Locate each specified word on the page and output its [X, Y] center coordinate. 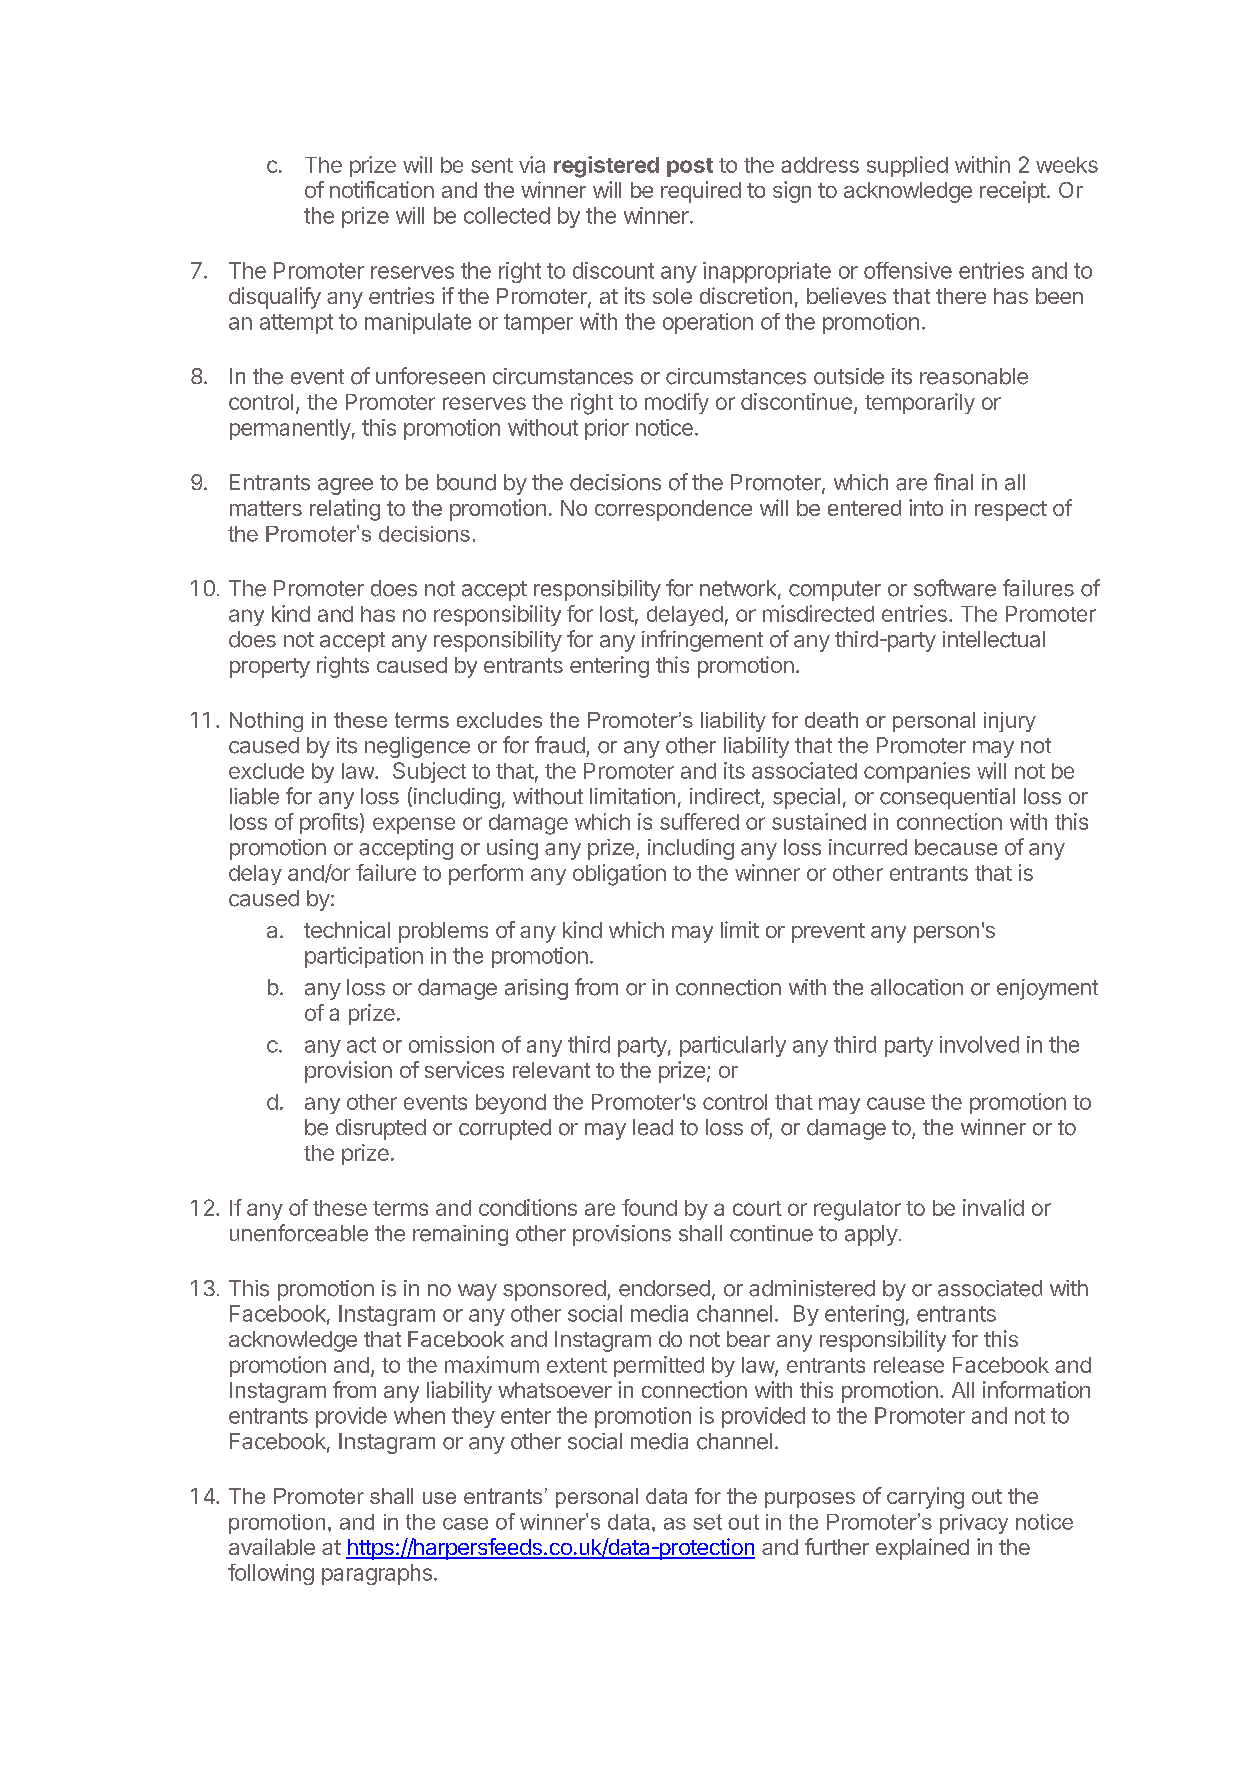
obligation [619, 875]
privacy [974, 1524]
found [649, 1207]
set [707, 1522]
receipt [1013, 192]
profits [329, 823]
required [701, 192]
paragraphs [377, 1574]
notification [382, 189]
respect [1011, 511]
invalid [993, 1207]
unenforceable [299, 1233]
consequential [947, 798]
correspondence [673, 510]
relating [345, 510]
